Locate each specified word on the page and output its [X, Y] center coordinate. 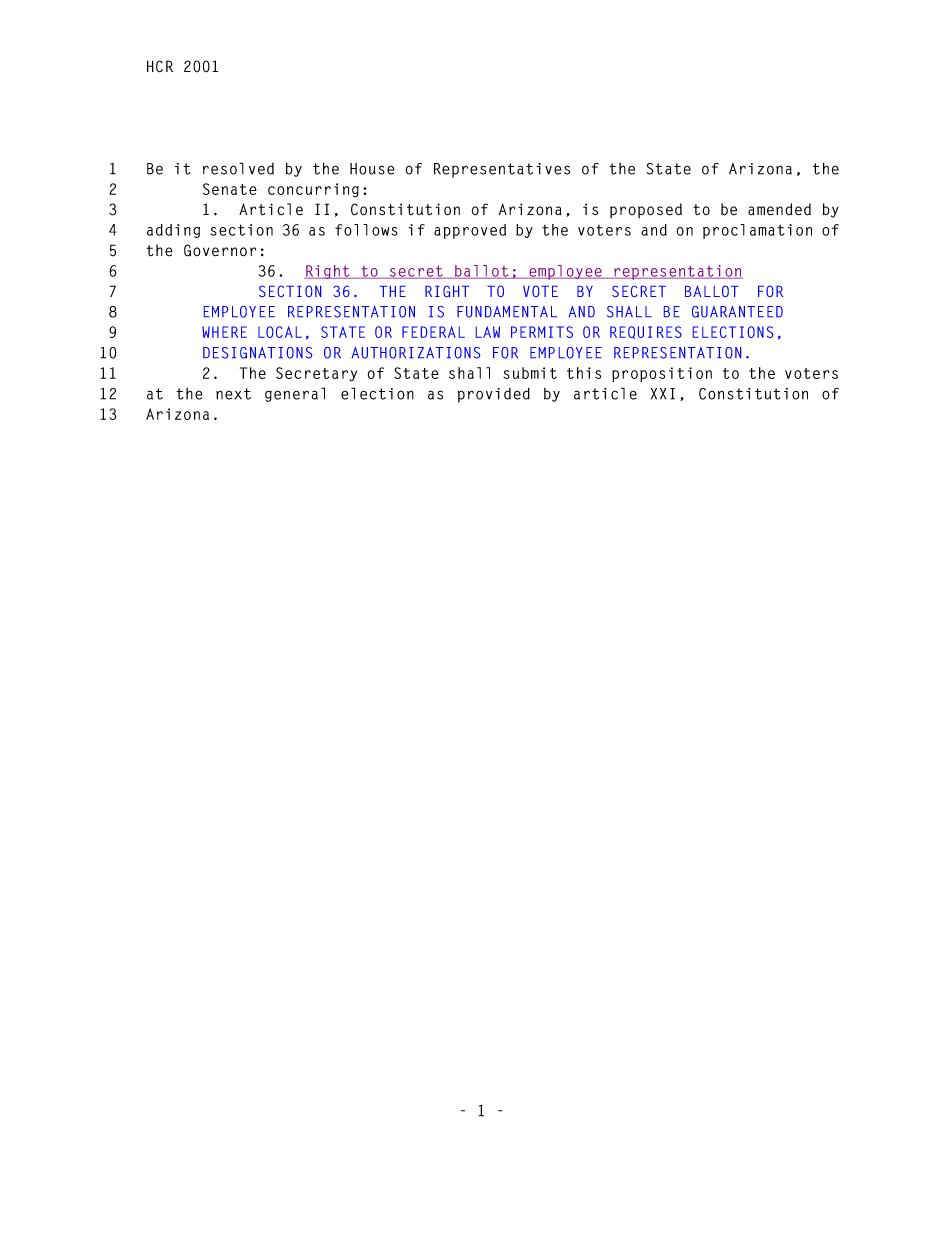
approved [470, 231]
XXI [663, 394]
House [372, 169]
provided [494, 395]
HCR [160, 66]
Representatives [502, 170]
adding [173, 231]
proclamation [757, 231]
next [233, 394]
